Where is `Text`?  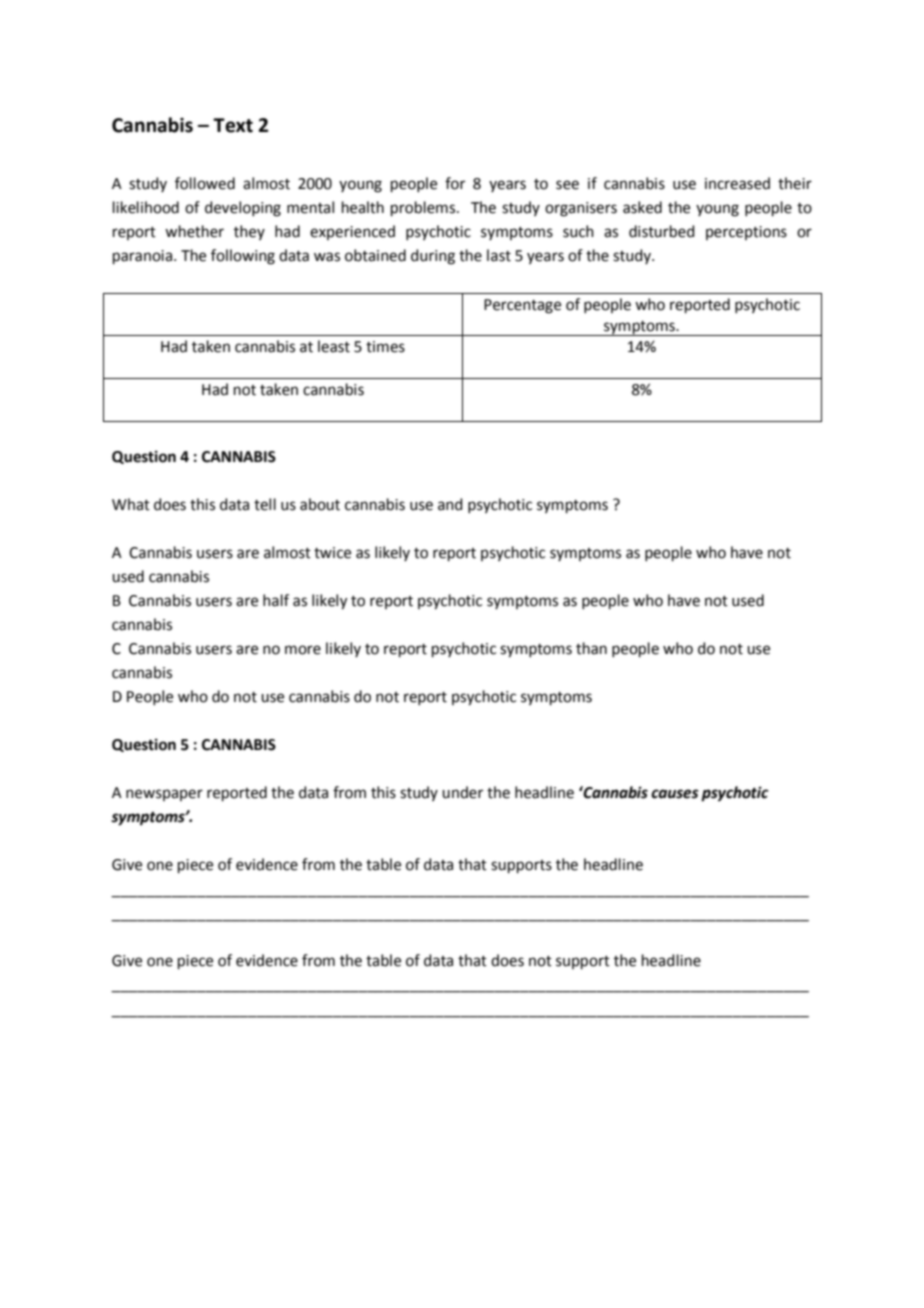 Text is located at coordinates (233, 125).
